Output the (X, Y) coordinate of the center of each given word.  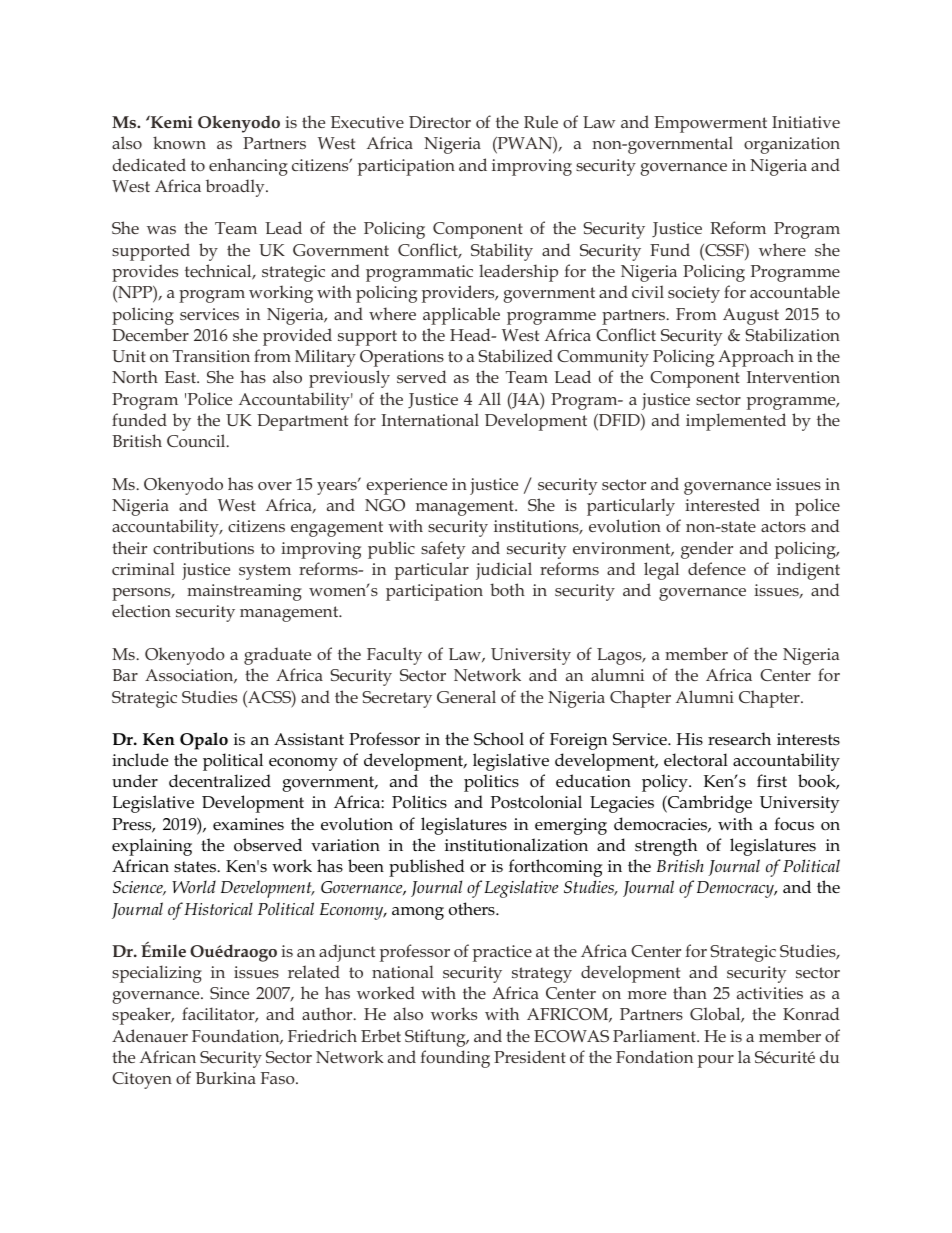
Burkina (226, 1077)
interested (722, 504)
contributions (203, 547)
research (739, 739)
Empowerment (710, 124)
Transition (211, 356)
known (179, 142)
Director (440, 122)
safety (443, 550)
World (194, 886)
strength (666, 847)
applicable (461, 316)
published (427, 868)
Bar (125, 675)
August (751, 316)
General (466, 696)
